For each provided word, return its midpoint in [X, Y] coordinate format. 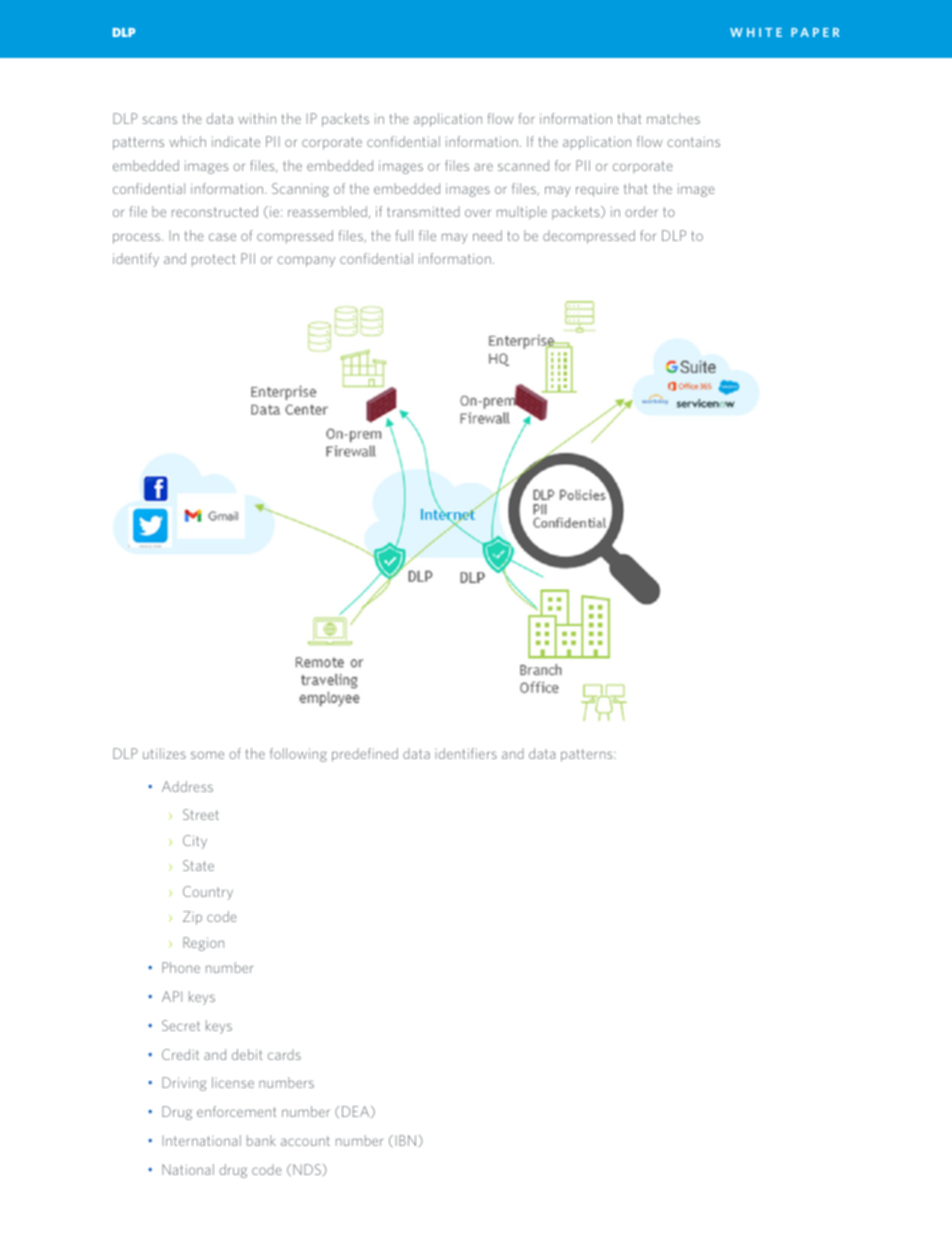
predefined [365, 755]
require [597, 190]
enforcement [237, 1111]
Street [201, 814]
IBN [406, 1140]
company [306, 261]
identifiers [466, 753]
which [187, 141]
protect [214, 260]
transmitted [423, 211]
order [641, 211]
